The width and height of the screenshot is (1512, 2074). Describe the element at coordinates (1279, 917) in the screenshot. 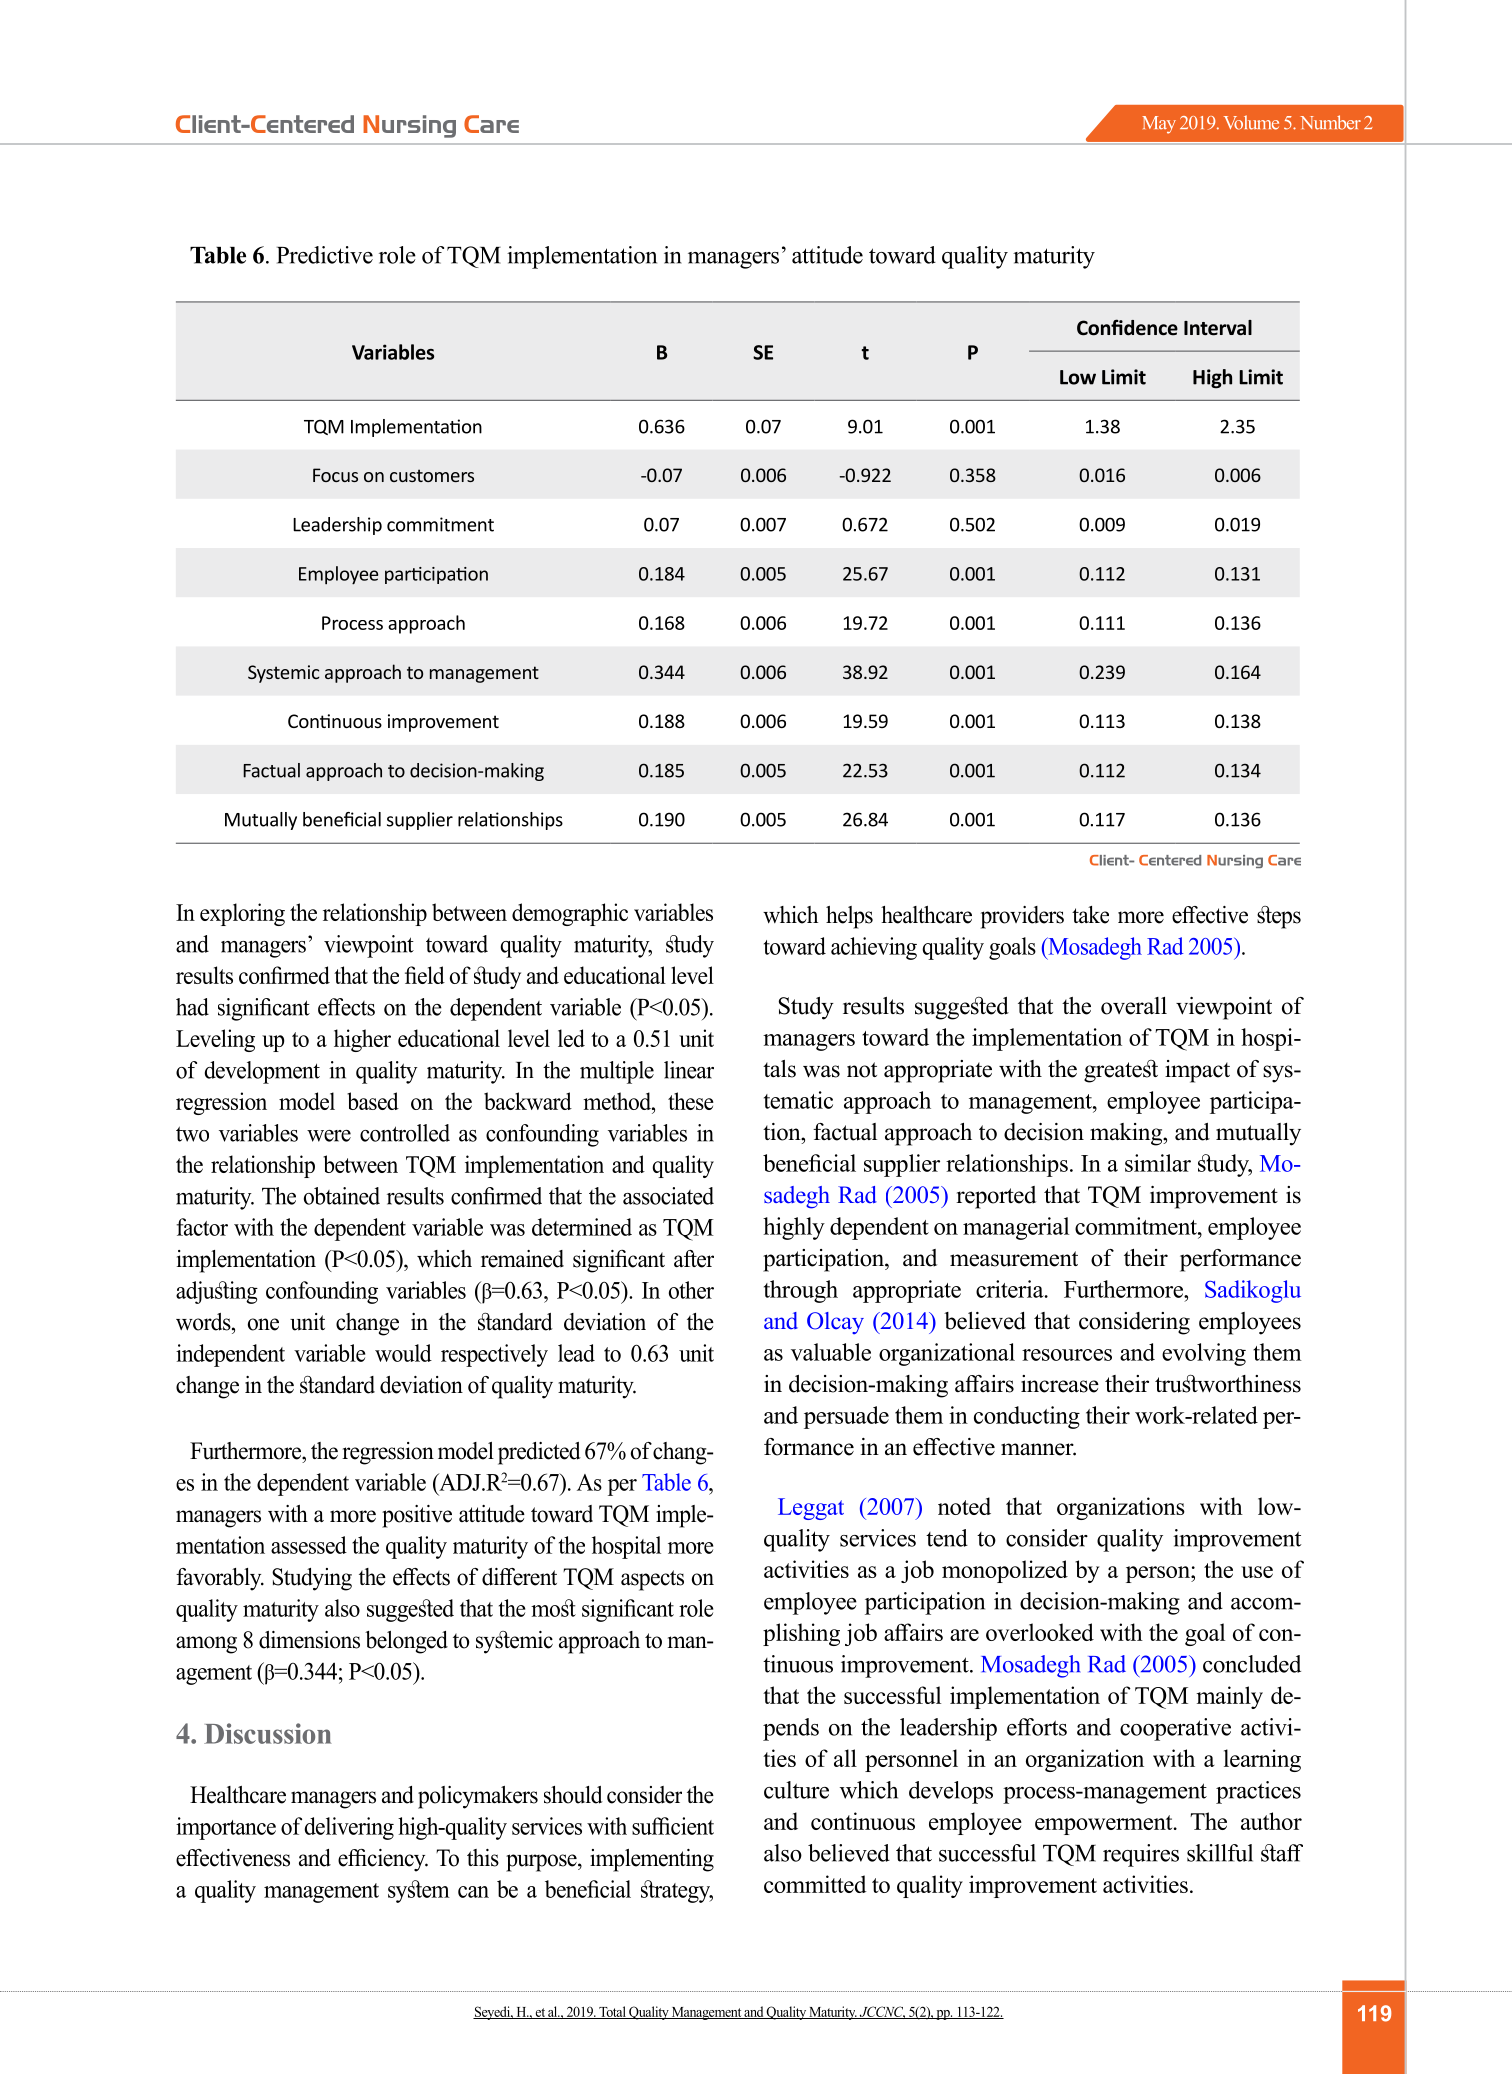

I see `steps` at that location.
